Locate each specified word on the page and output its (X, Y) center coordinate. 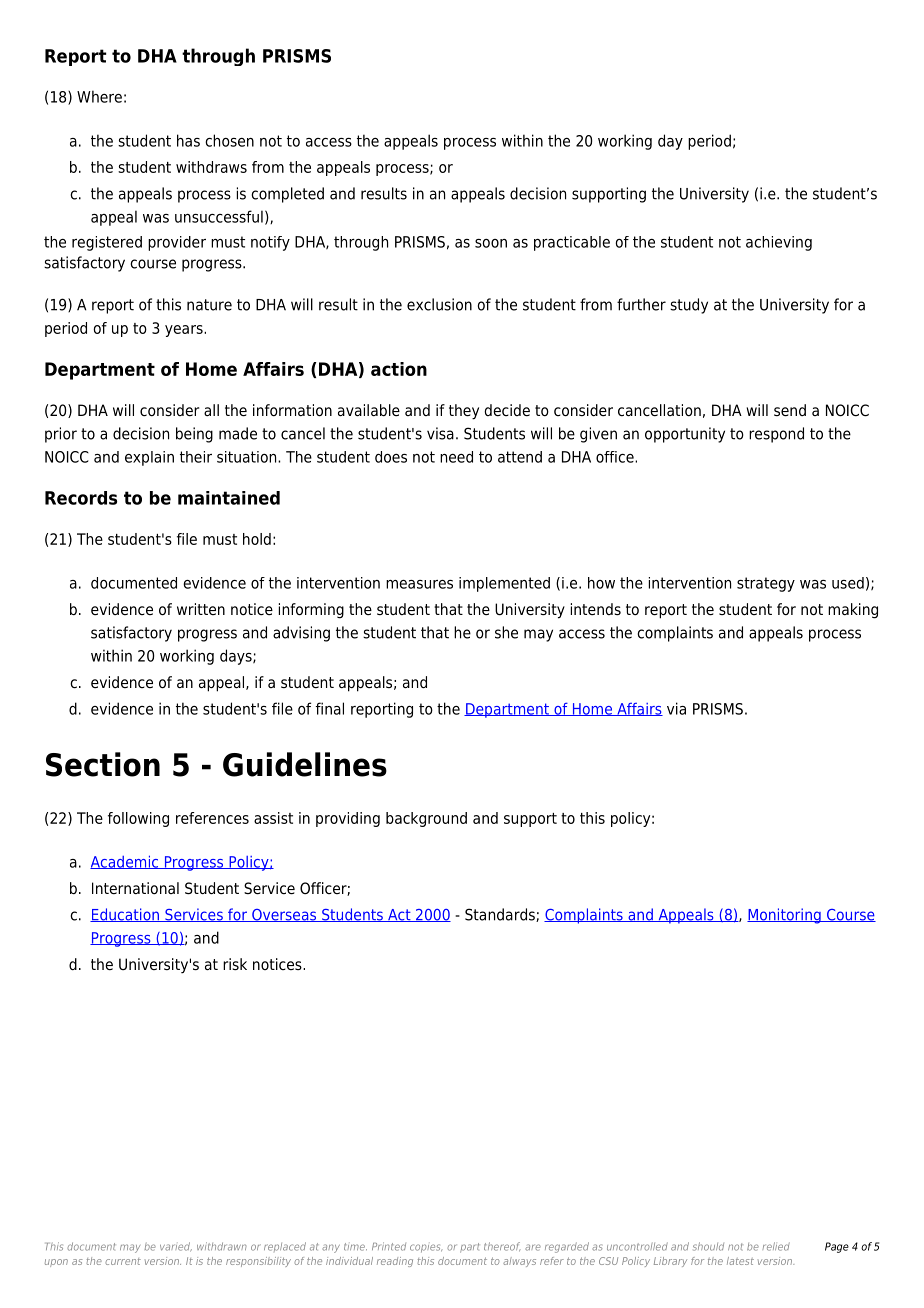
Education (125, 915)
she (506, 632)
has (188, 140)
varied (176, 1247)
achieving (779, 243)
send (790, 410)
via (676, 708)
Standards (501, 915)
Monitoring (785, 916)
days (237, 657)
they (464, 412)
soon (491, 243)
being (194, 435)
